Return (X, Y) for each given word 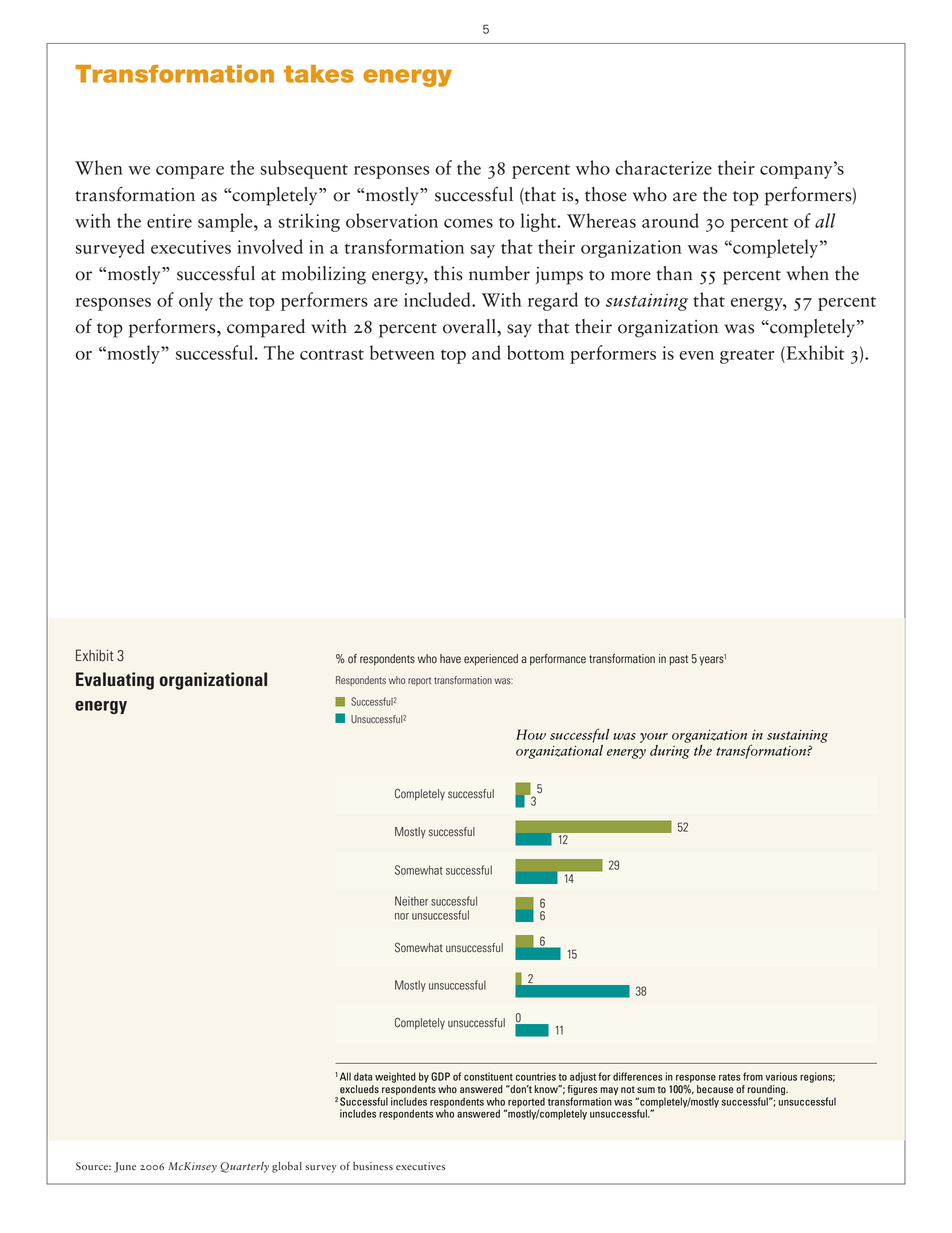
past (678, 660)
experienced (491, 660)
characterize (663, 167)
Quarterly (244, 1167)
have (450, 659)
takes (319, 74)
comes (468, 223)
